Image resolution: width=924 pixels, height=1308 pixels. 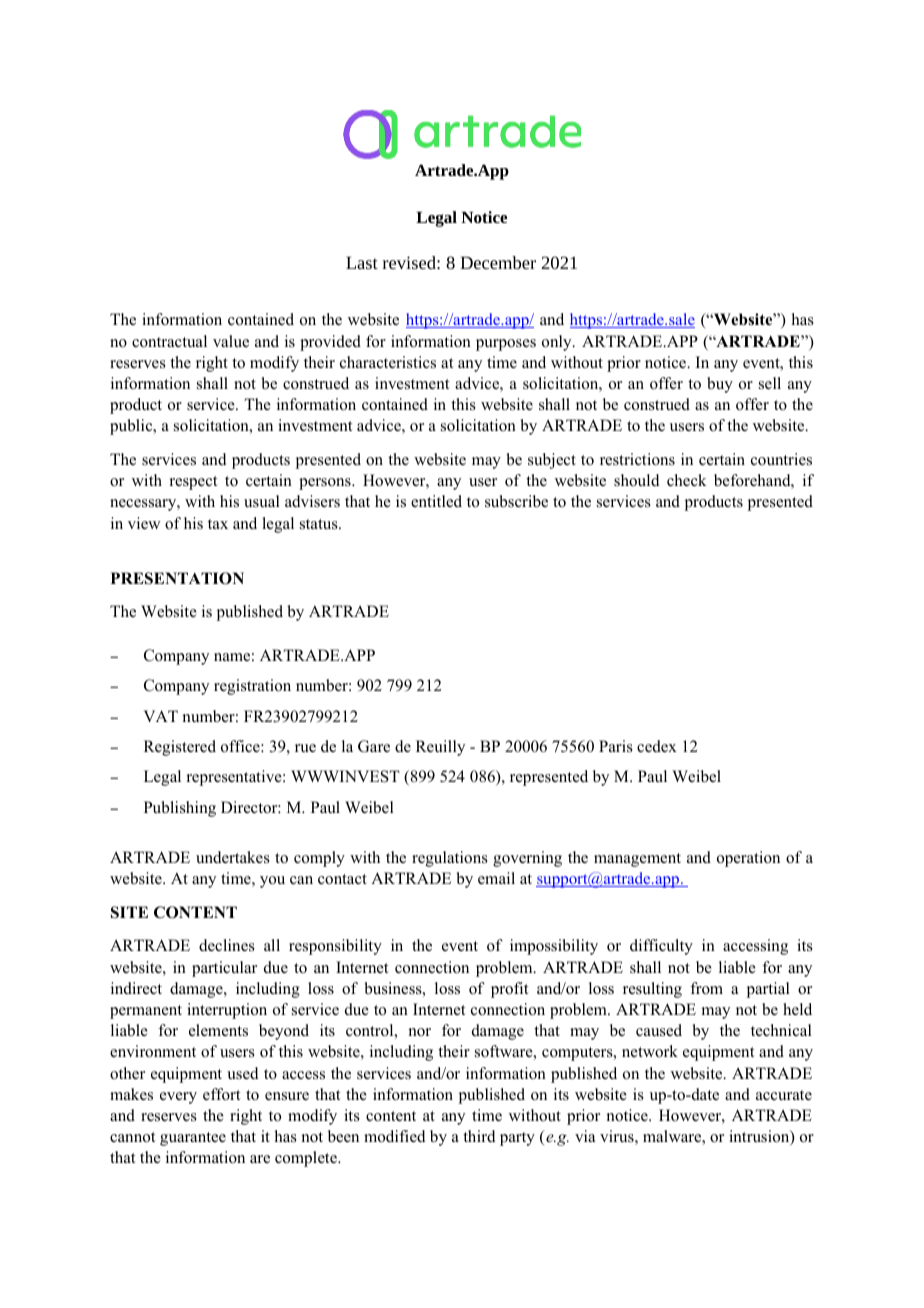 What do you see at coordinates (720, 385) in the screenshot?
I see `buy` at bounding box center [720, 385].
